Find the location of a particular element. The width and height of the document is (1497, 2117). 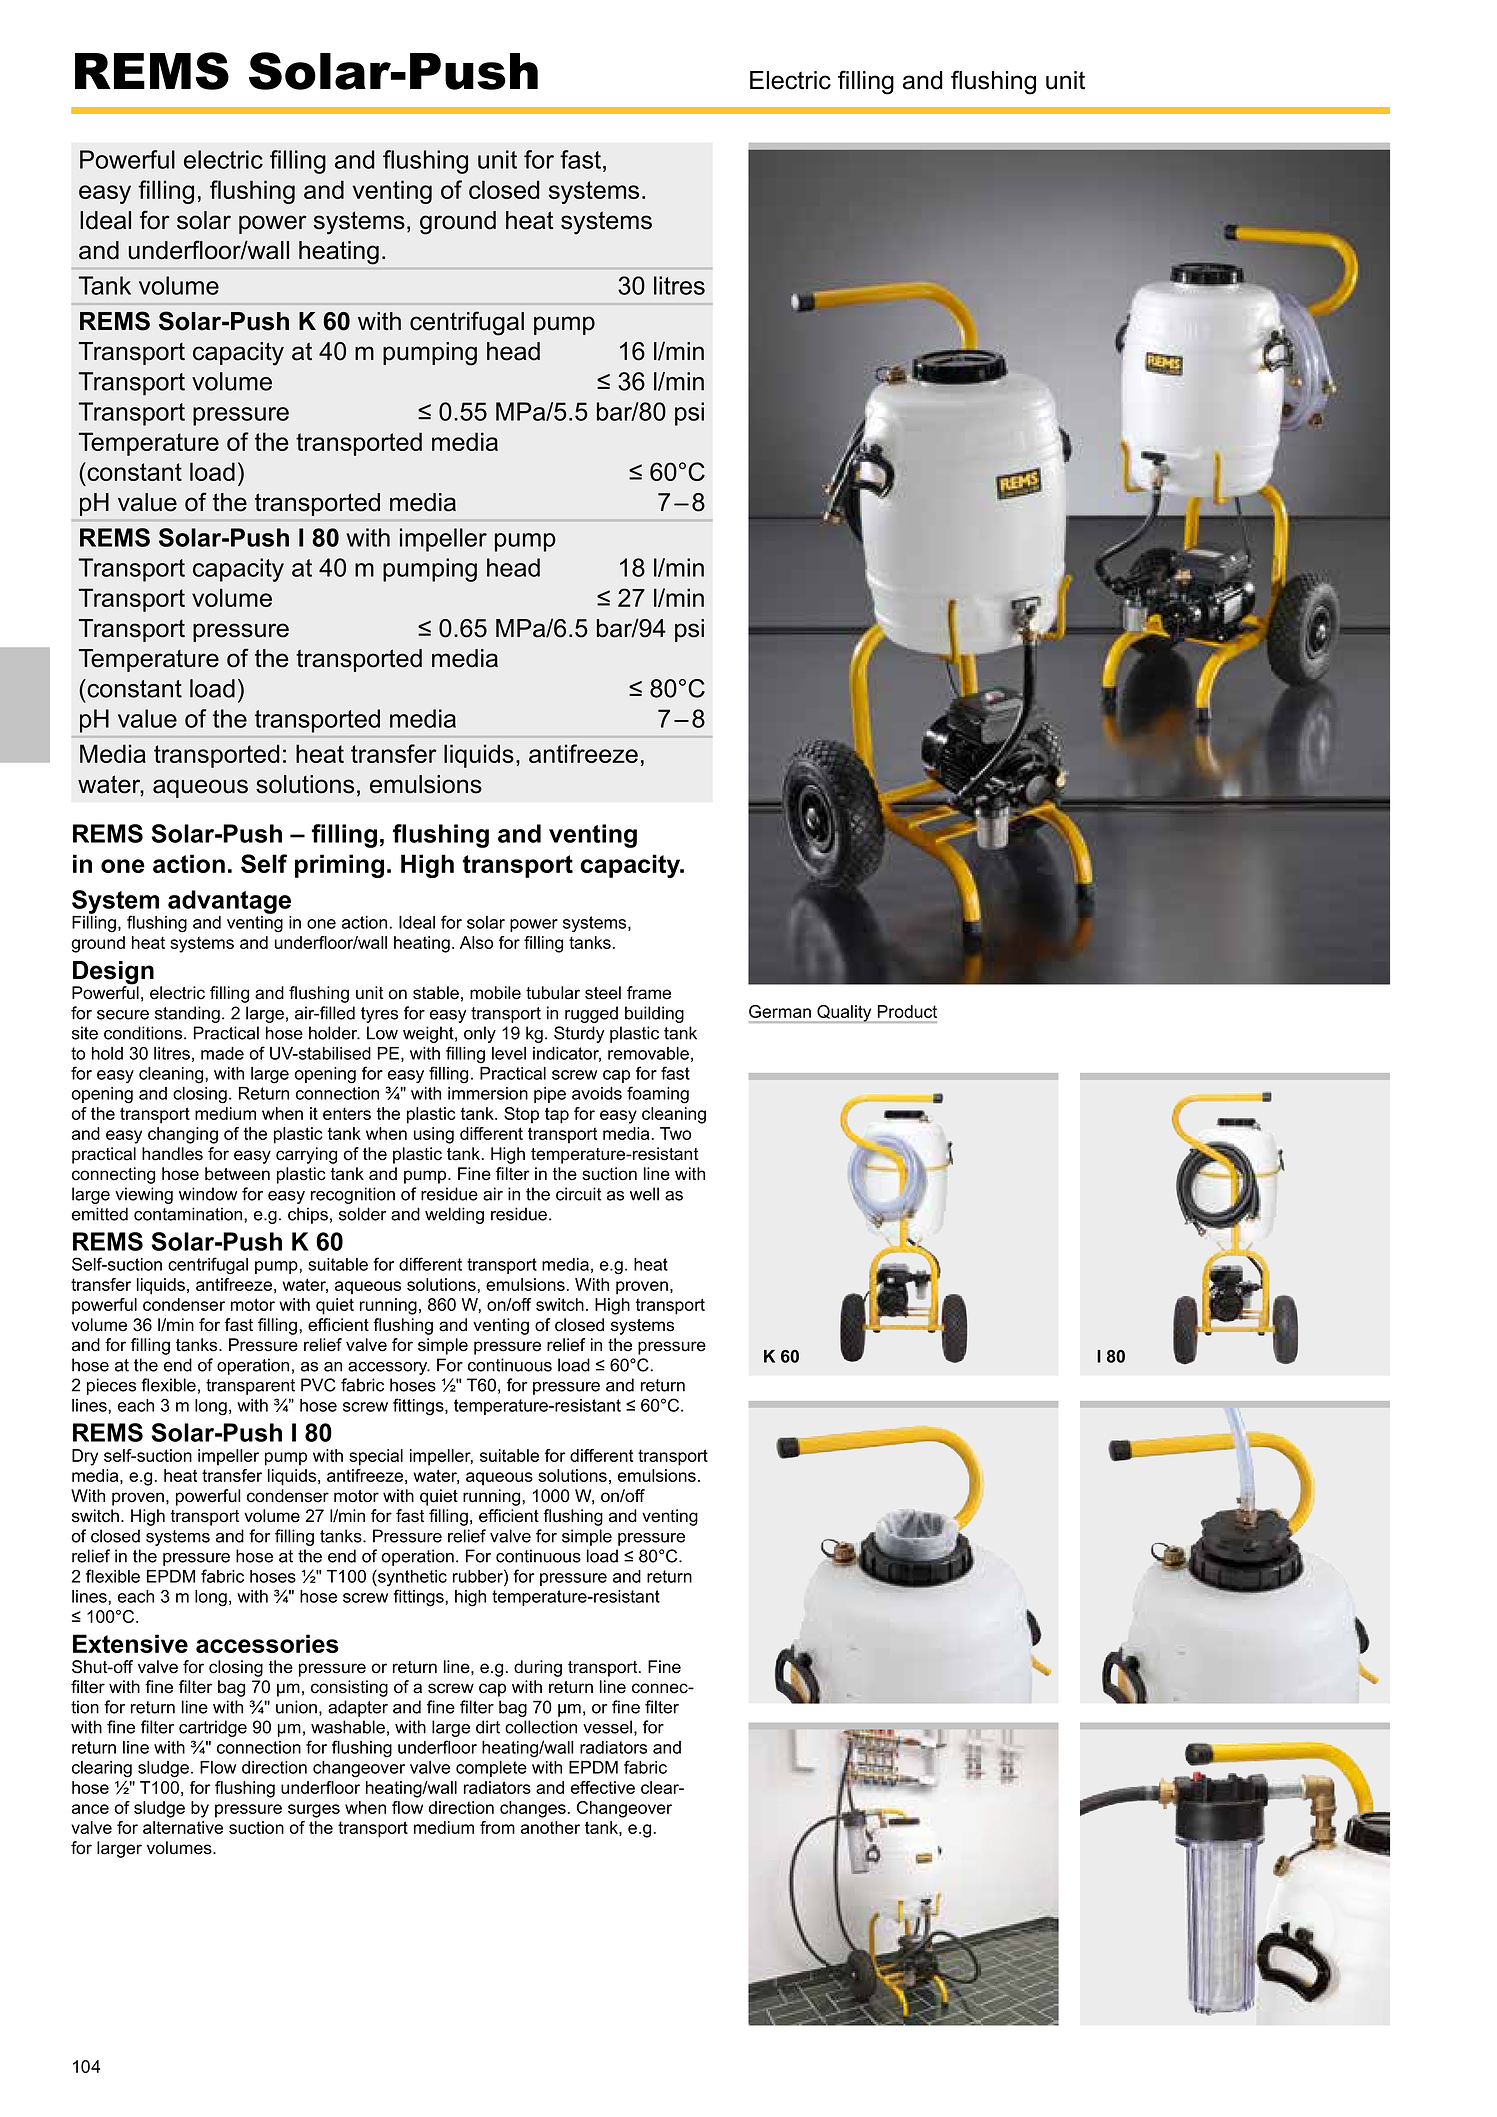

during is located at coordinates (538, 1668).
